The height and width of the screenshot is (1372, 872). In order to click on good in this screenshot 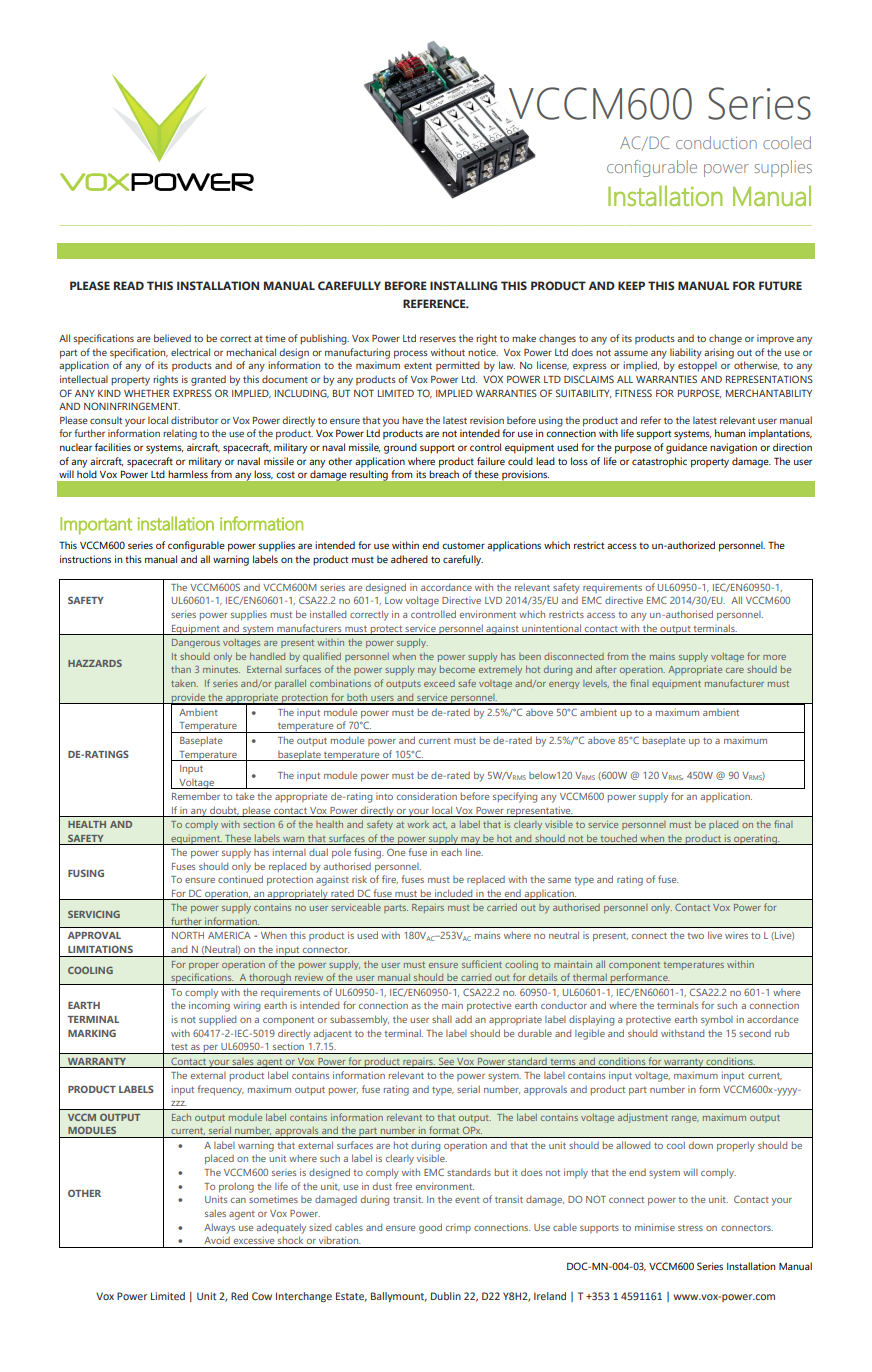, I will do `click(430, 1228)`.
